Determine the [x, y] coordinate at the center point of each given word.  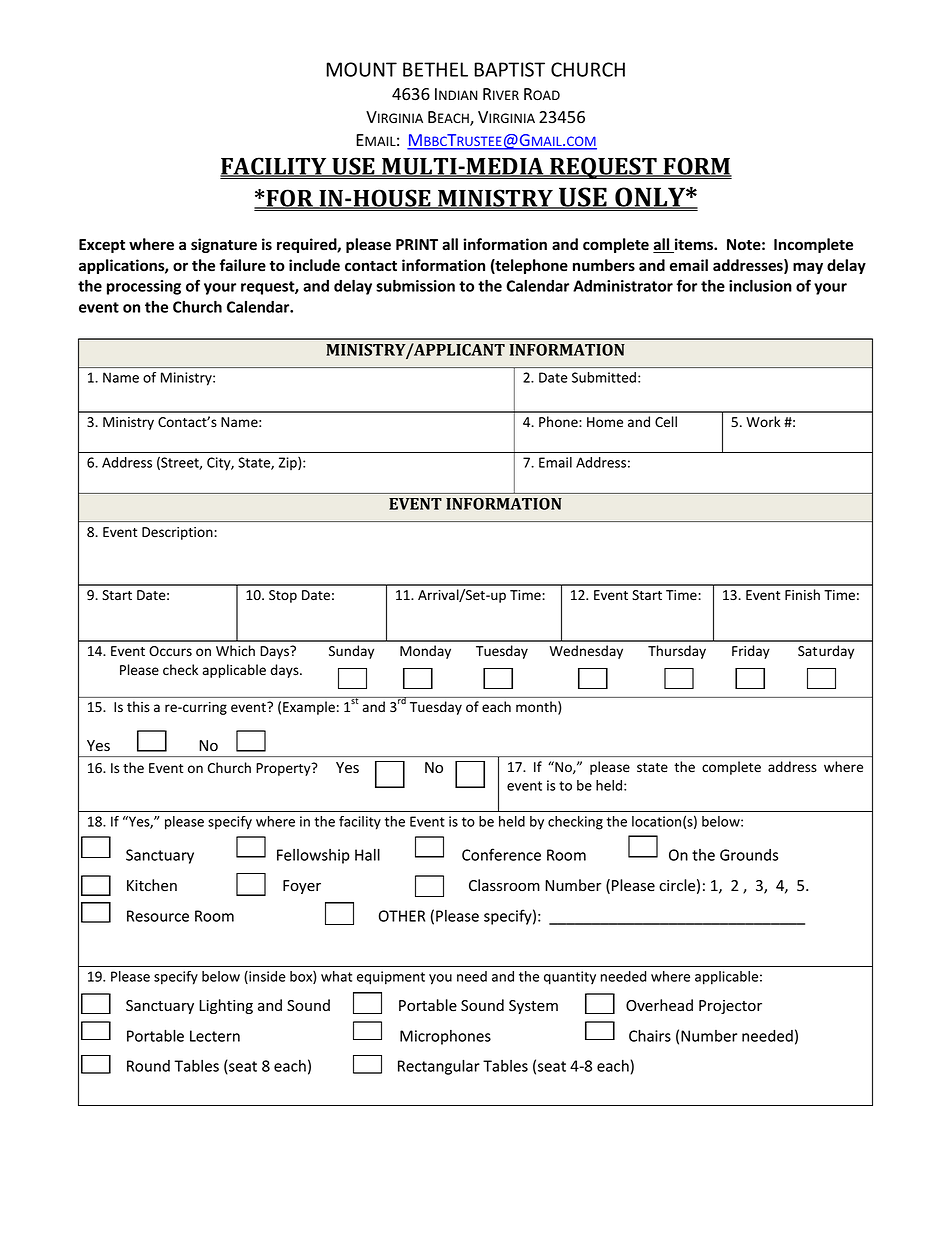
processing [144, 287]
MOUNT [361, 69]
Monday [425, 652]
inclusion [760, 285]
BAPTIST [509, 69]
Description [178, 533]
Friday [751, 652]
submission [415, 285]
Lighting [226, 1006]
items [693, 245]
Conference [501, 854]
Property [284, 769]
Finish [802, 595]
